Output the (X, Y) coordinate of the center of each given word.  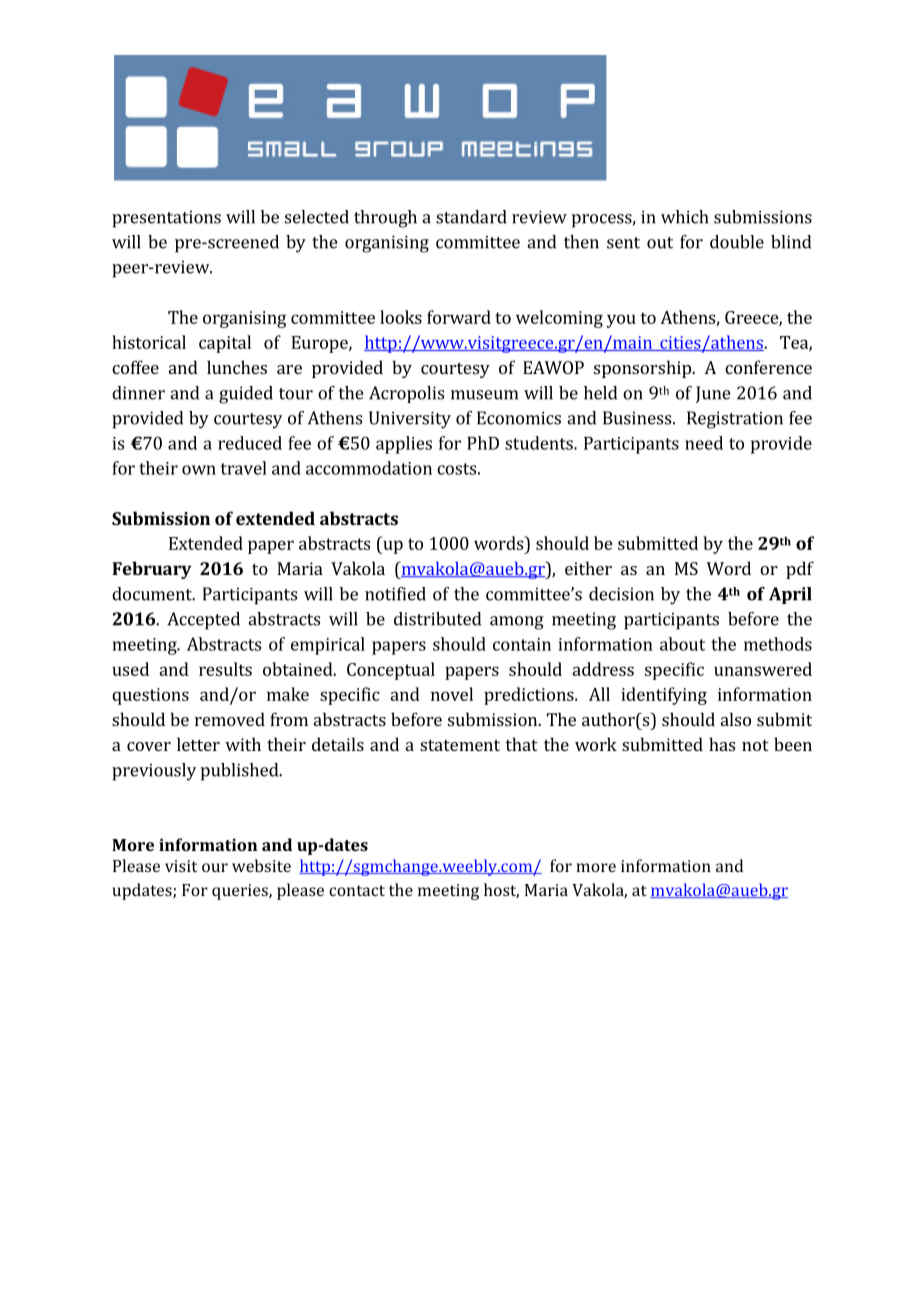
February (152, 570)
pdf (800, 570)
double (737, 242)
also (736, 719)
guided (246, 395)
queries (241, 892)
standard (471, 217)
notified (395, 594)
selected (317, 217)
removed (230, 719)
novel (452, 694)
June (713, 394)
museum (484, 395)
